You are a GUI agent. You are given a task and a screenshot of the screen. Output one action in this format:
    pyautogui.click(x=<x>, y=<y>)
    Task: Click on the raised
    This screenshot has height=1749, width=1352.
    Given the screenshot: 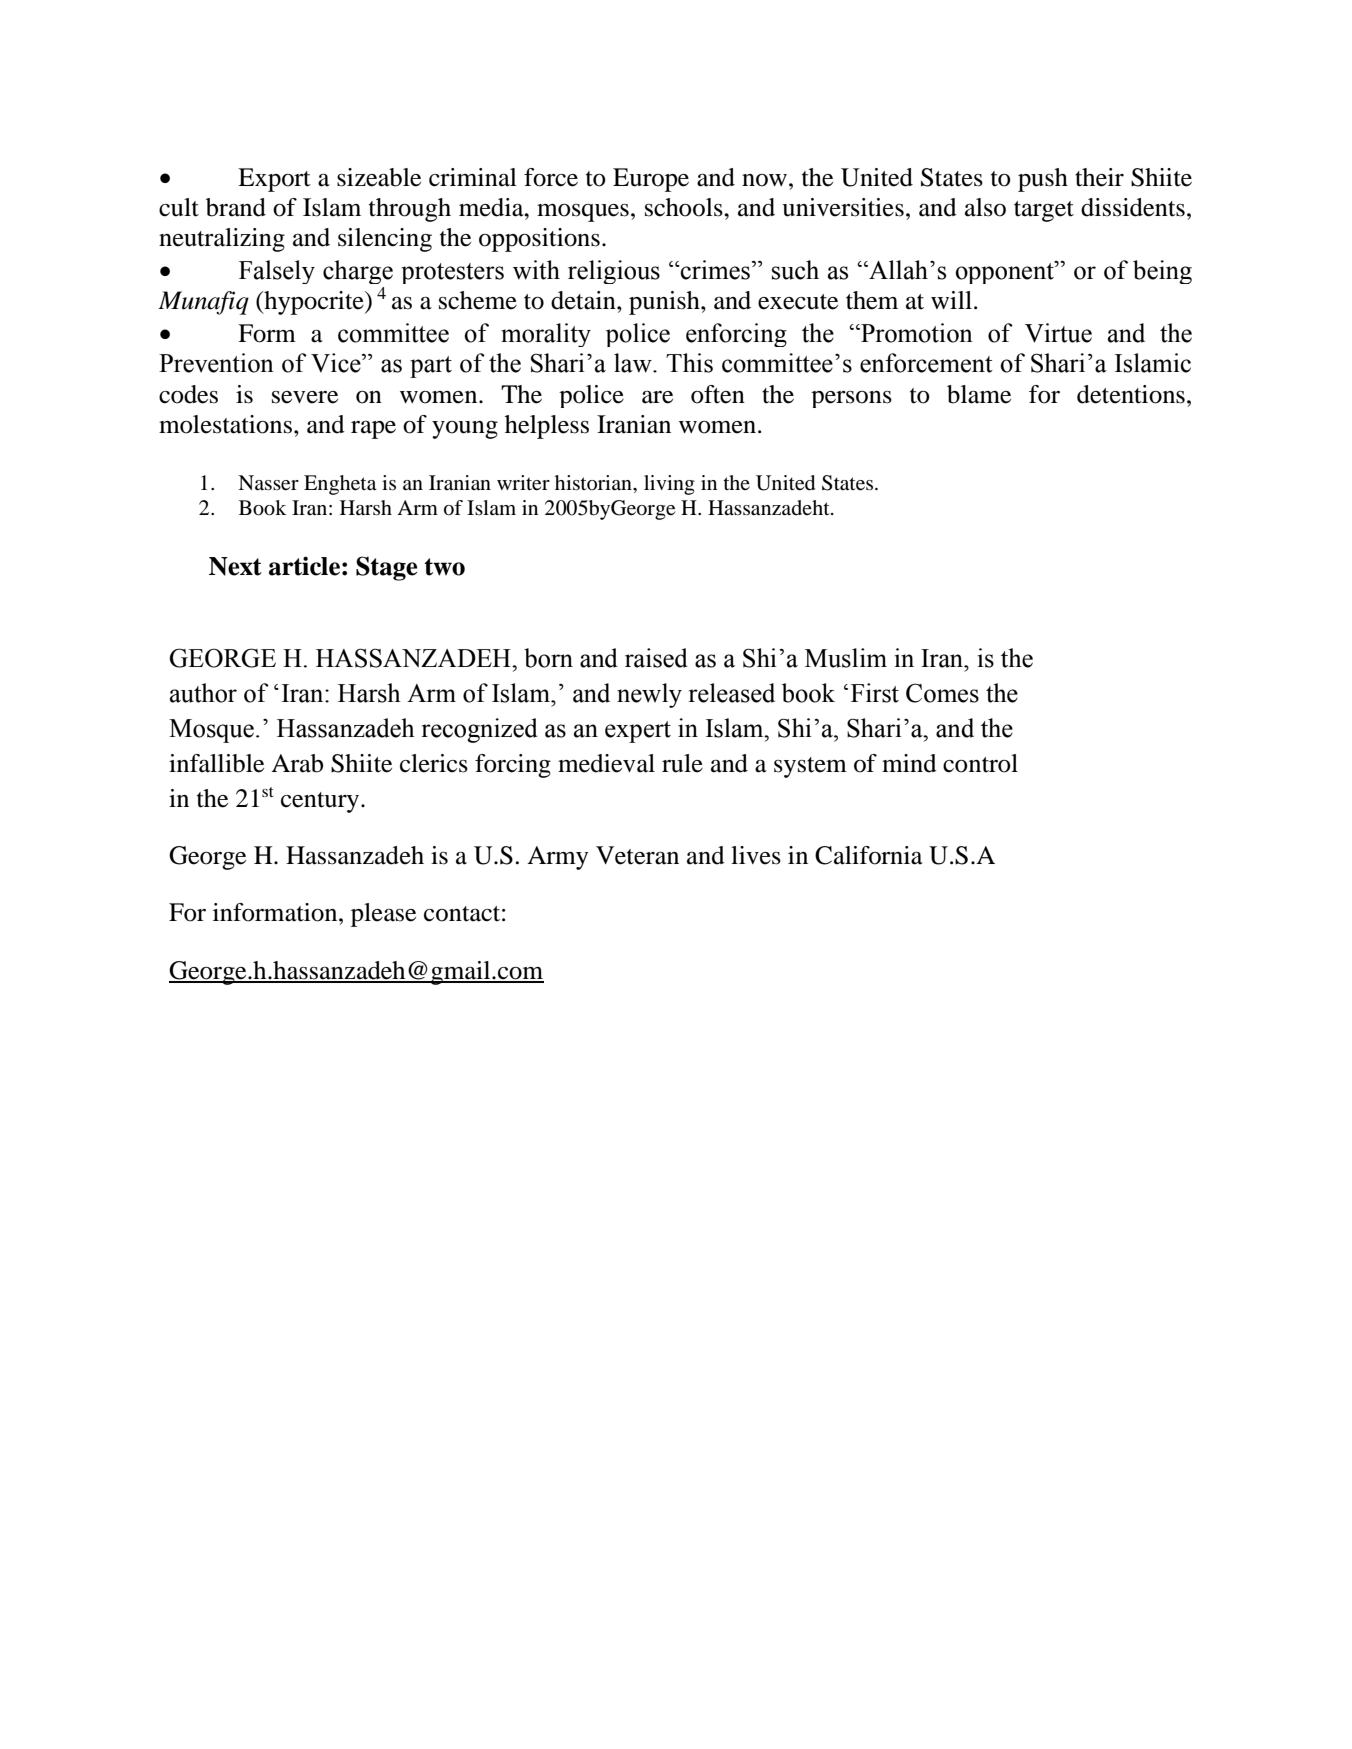 What is the action you would take?
    pyautogui.click(x=656, y=658)
